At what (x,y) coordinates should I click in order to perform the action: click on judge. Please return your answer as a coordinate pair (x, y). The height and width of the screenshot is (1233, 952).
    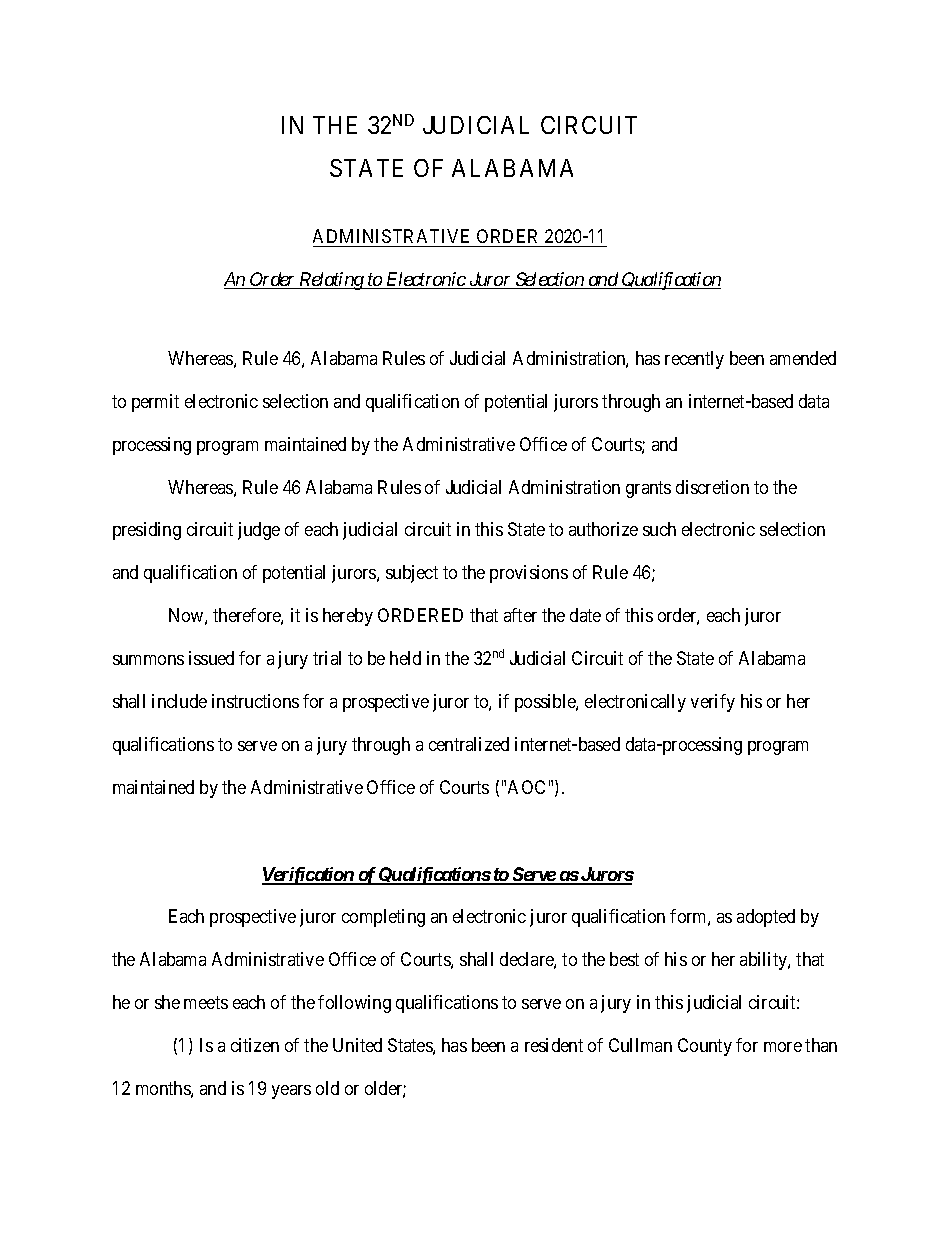
    Looking at the image, I should click on (259, 531).
